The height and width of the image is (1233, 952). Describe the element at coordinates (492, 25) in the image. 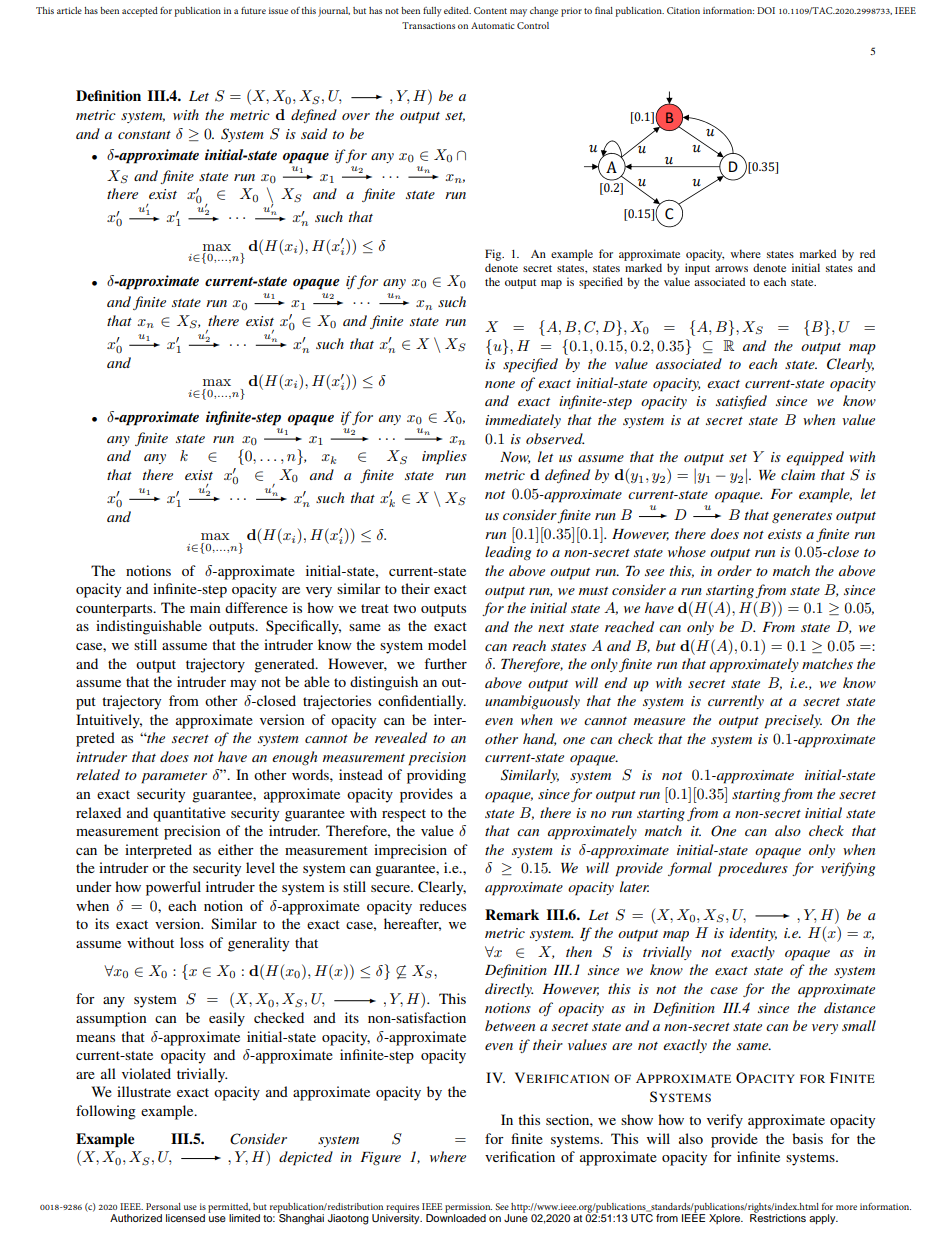

I see `Automatic` at that location.
